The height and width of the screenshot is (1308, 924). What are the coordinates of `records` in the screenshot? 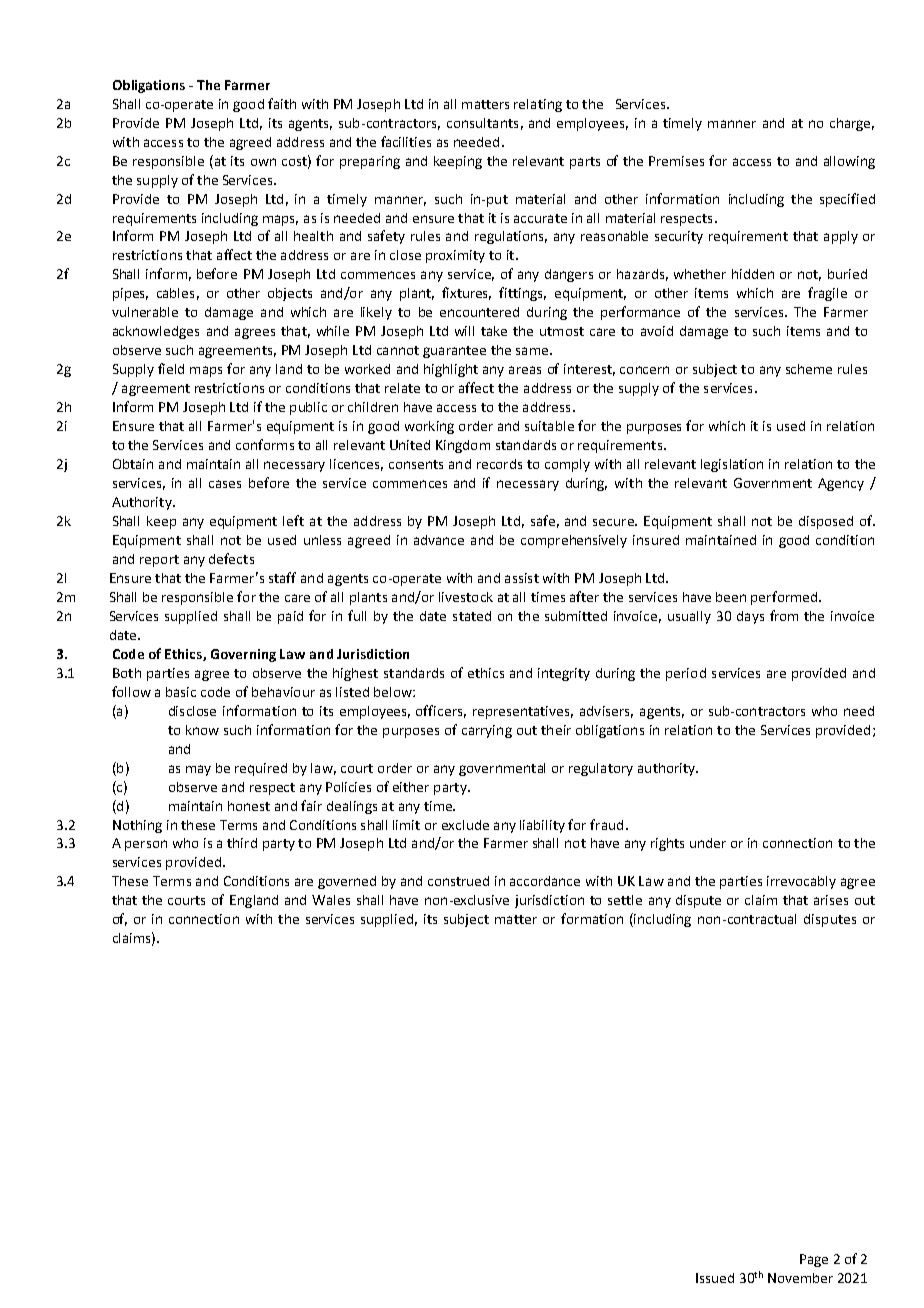 It's located at (499, 464).
